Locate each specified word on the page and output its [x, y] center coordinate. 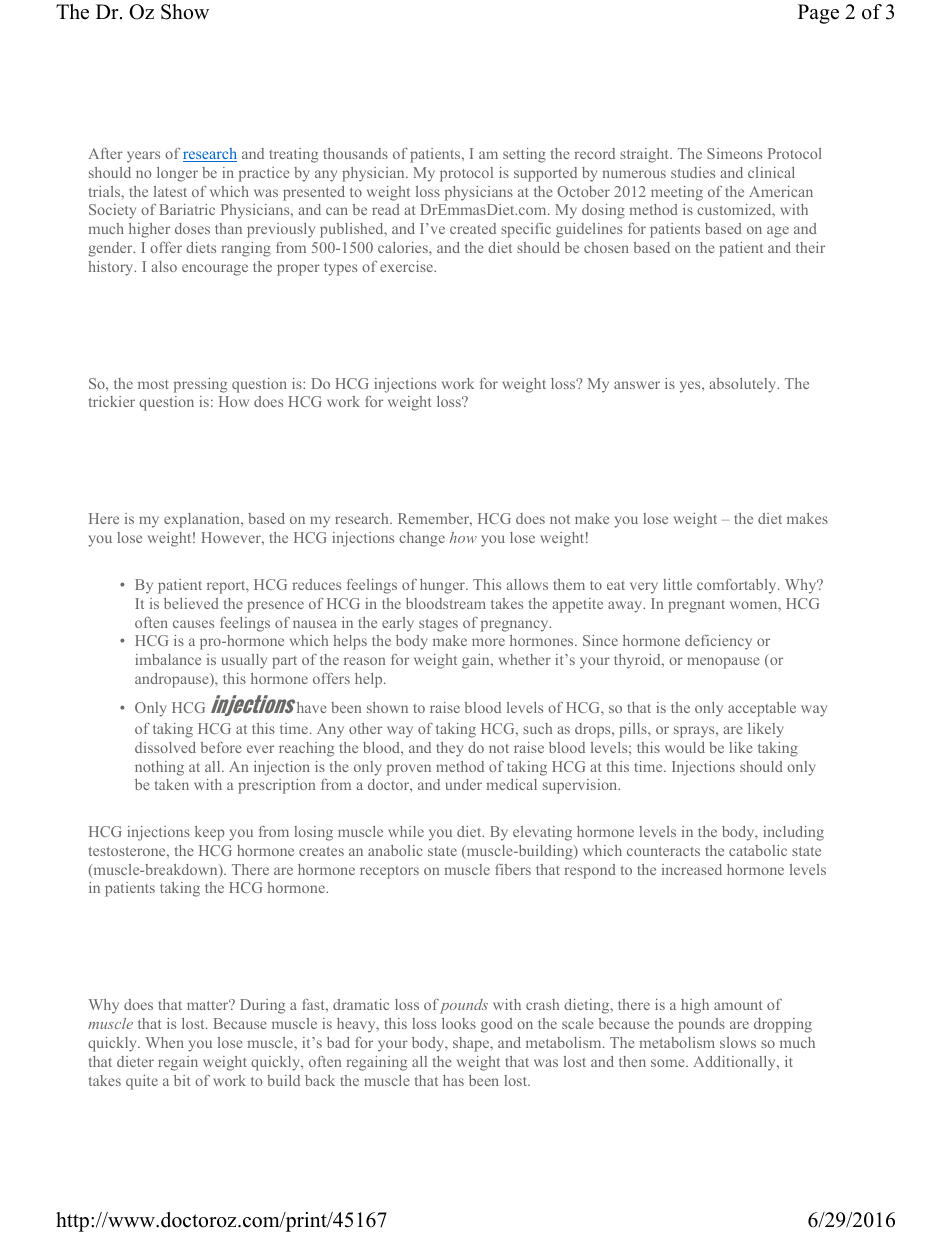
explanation [203, 520]
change [422, 539]
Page [818, 14]
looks [459, 1023]
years [143, 157]
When [165, 1042]
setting [524, 155]
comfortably [738, 586]
